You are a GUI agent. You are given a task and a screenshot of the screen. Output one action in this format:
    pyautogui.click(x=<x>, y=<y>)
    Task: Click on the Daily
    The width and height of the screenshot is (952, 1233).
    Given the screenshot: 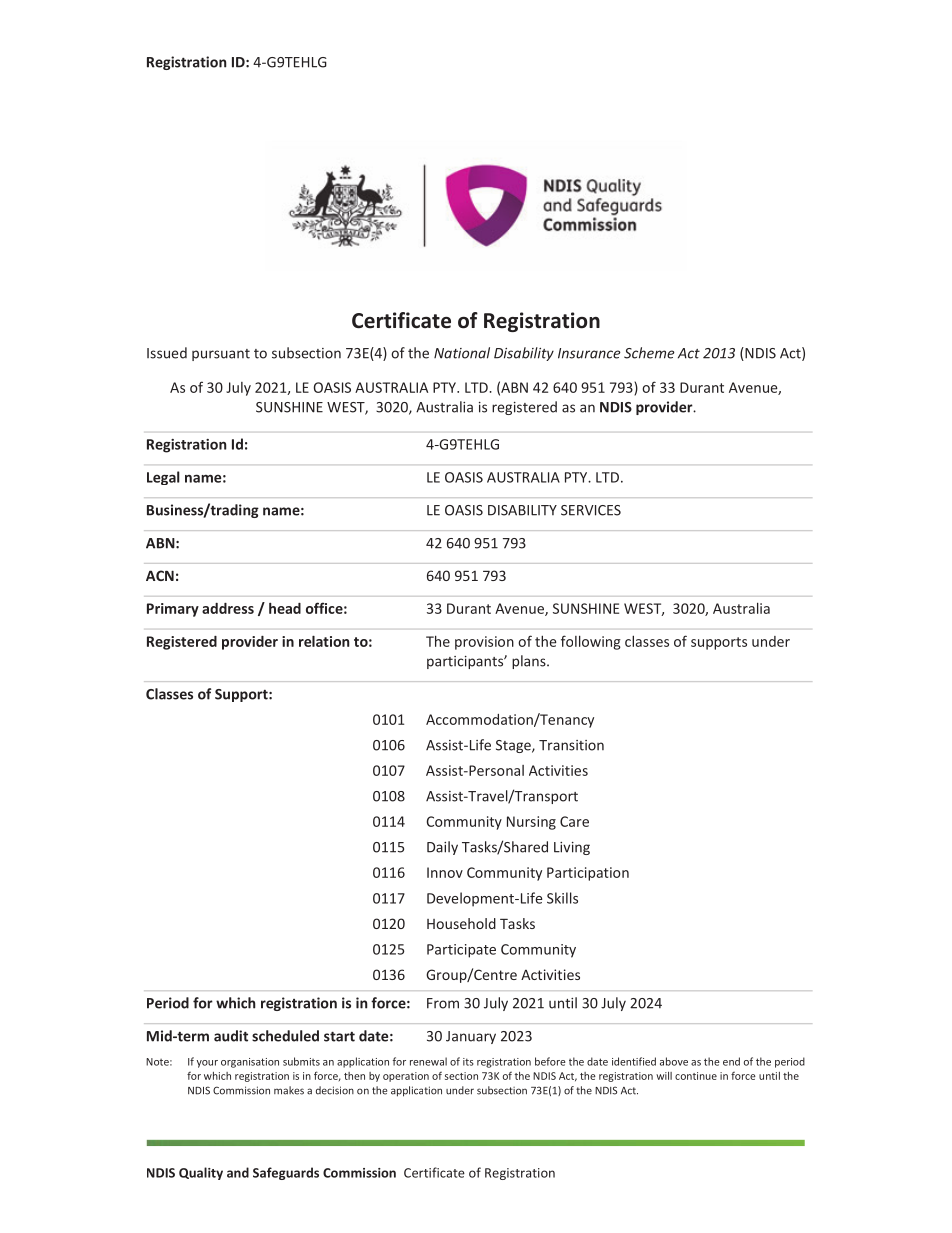 What is the action you would take?
    pyautogui.click(x=442, y=848)
